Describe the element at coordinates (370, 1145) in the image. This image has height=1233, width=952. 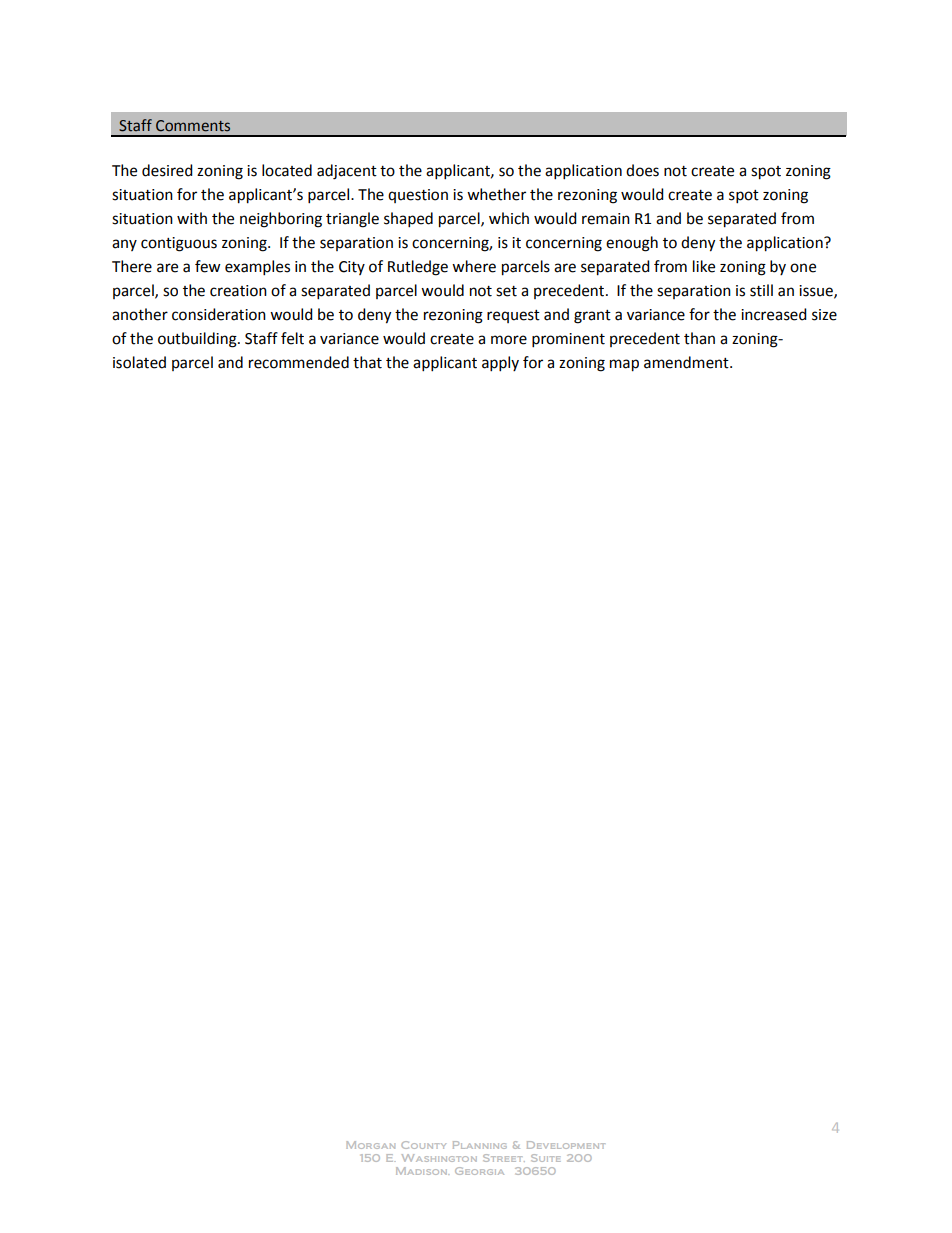
I see `Morgan` at that location.
